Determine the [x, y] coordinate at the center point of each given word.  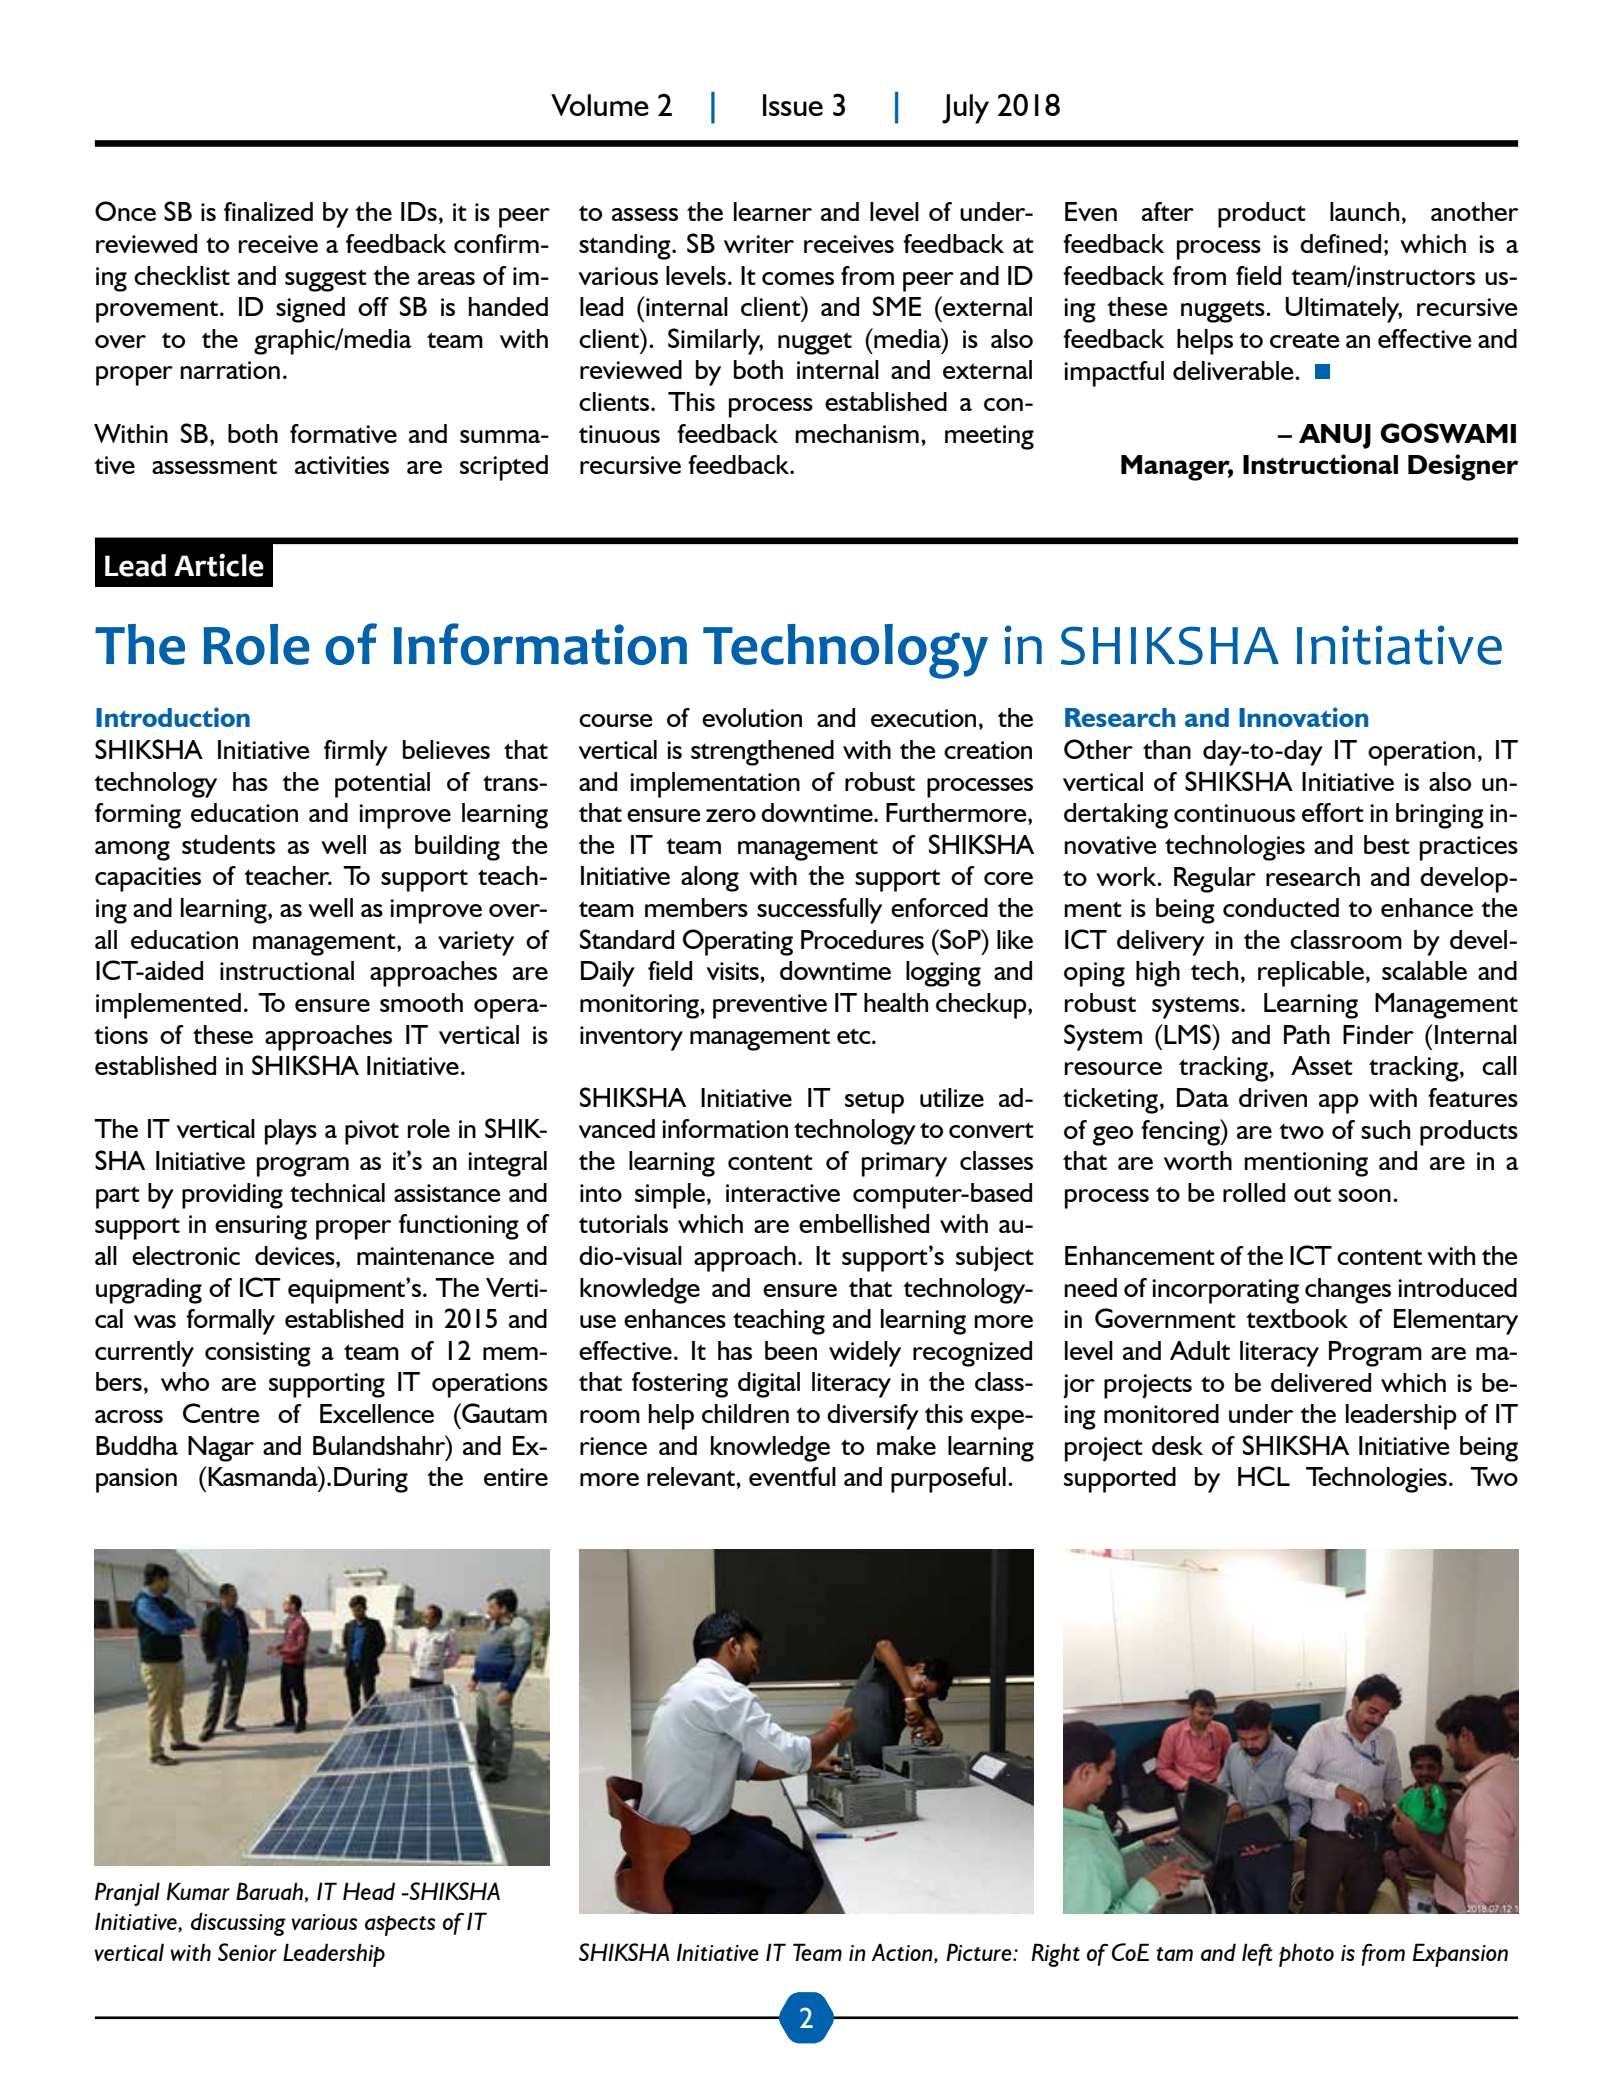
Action [903, 1953]
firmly [356, 753]
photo [1306, 1955]
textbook [1297, 1318]
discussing [238, 1924]
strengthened [762, 753]
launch [1364, 211]
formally [230, 1322]
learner [773, 211]
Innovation [1304, 717]
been [791, 1350]
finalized [268, 211]
